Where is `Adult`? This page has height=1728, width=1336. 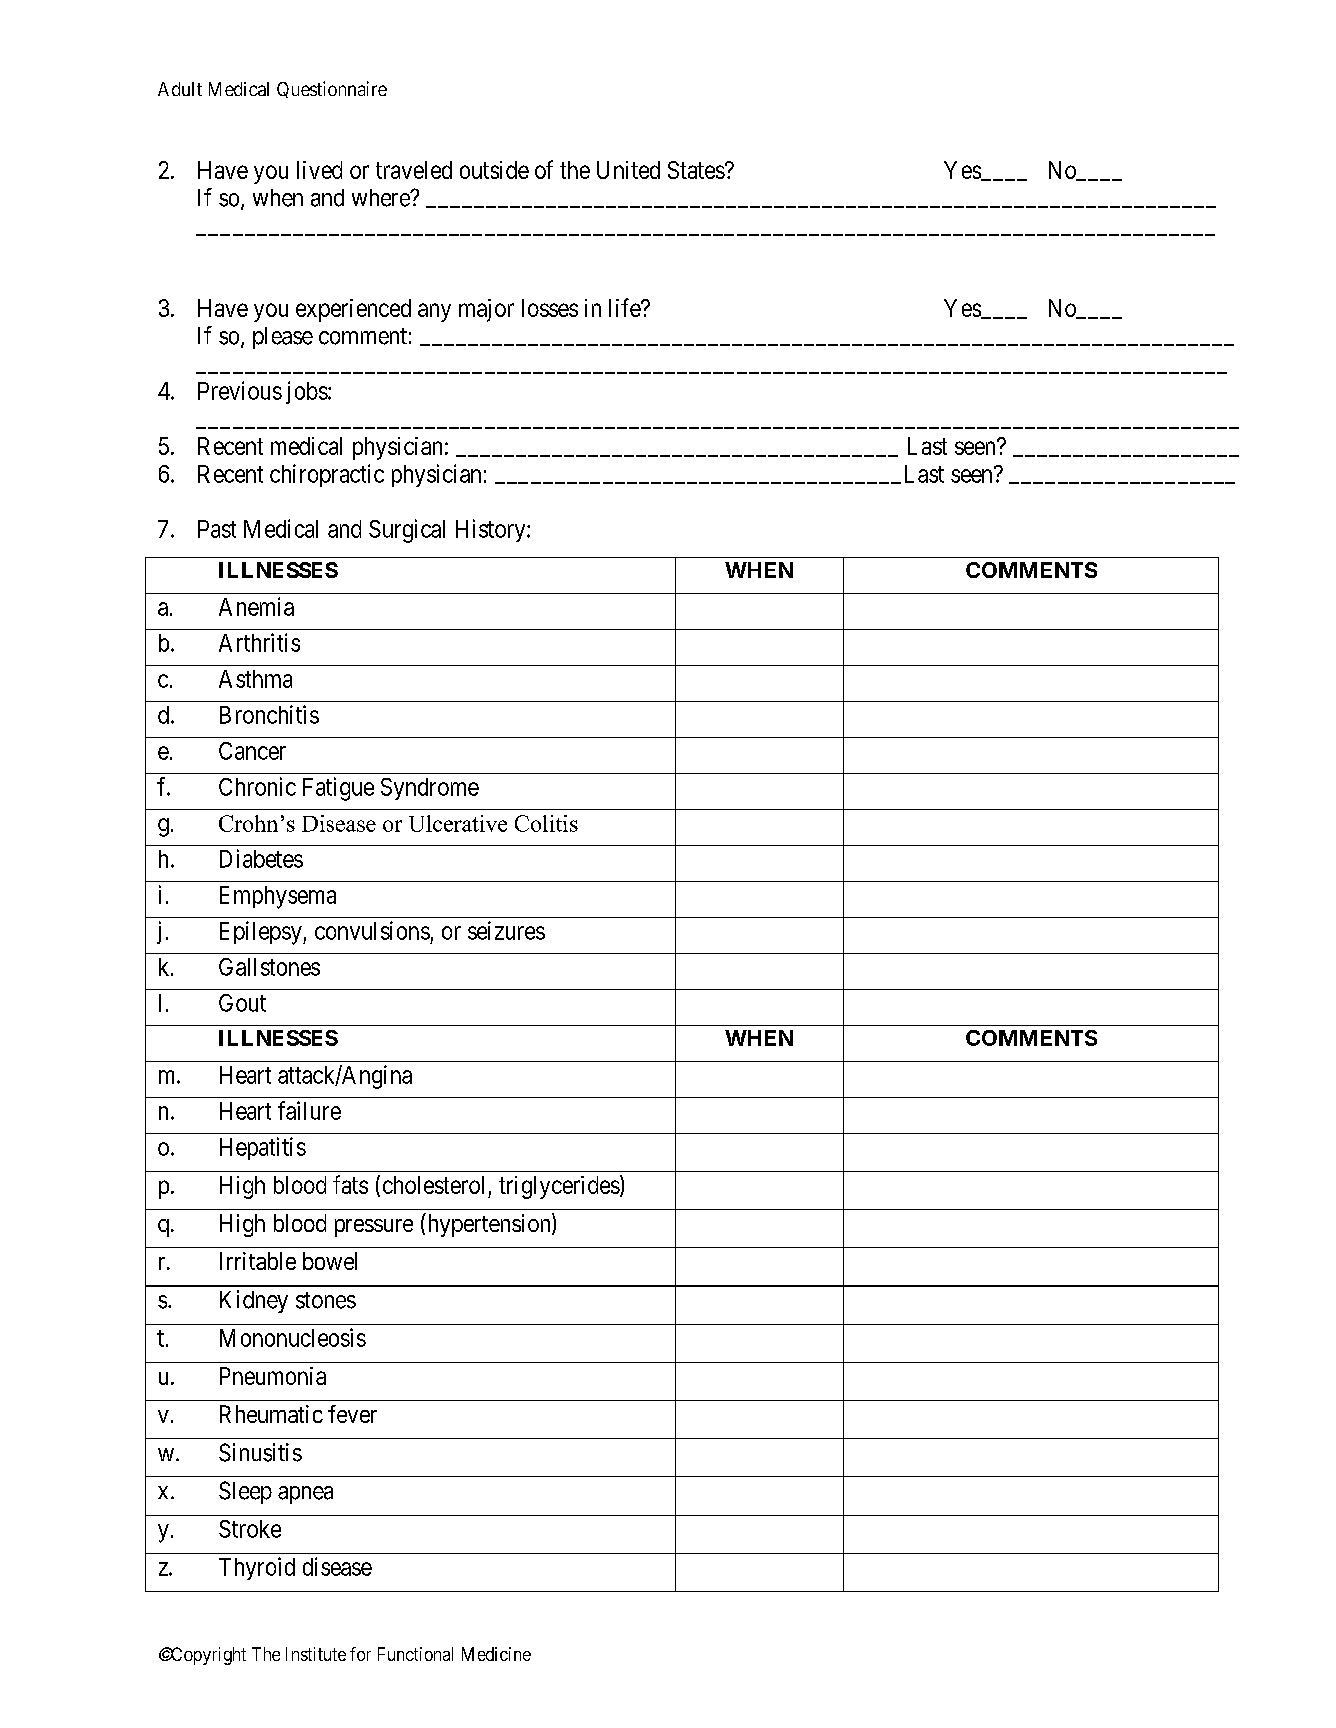 Adult is located at coordinates (180, 89).
